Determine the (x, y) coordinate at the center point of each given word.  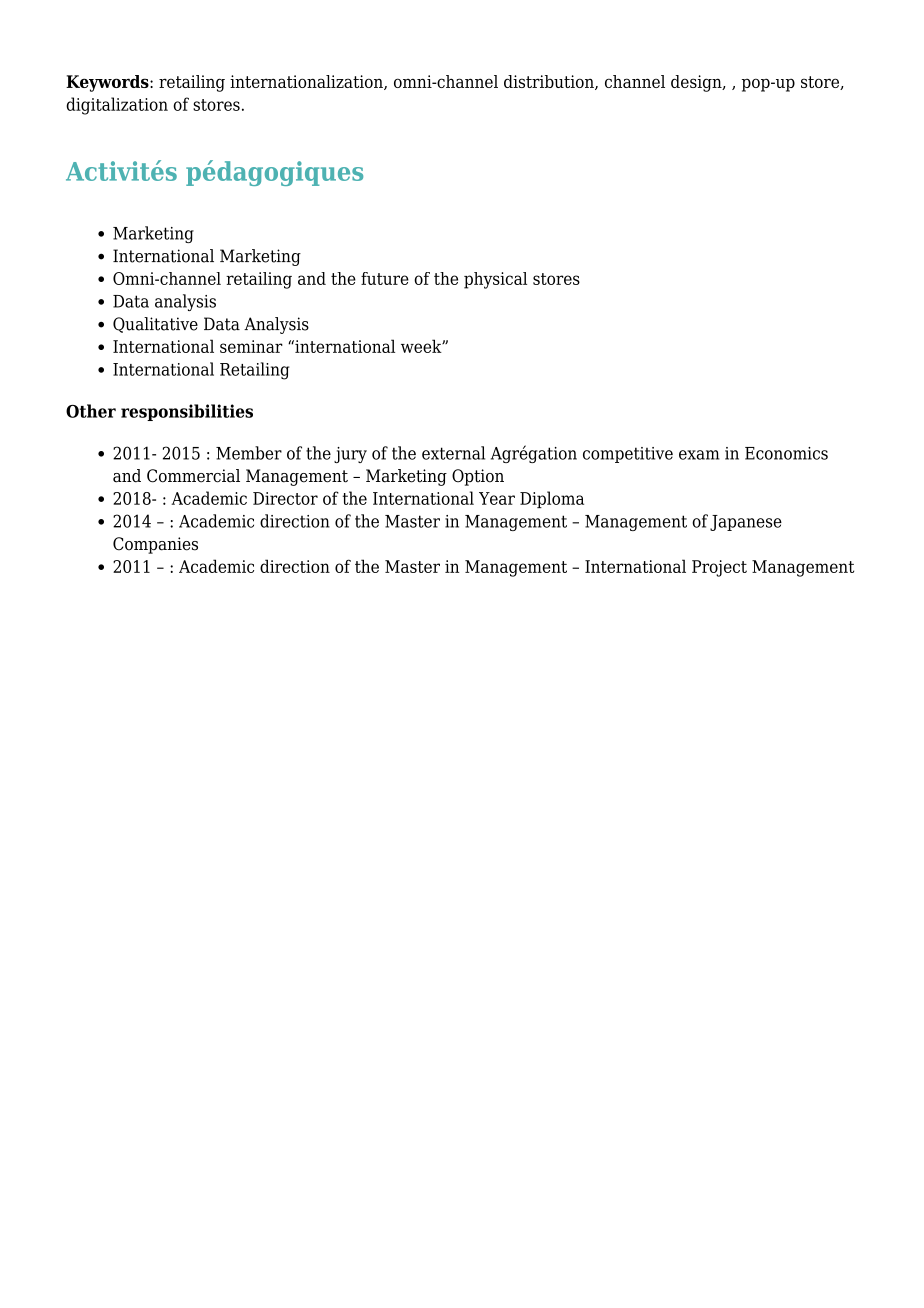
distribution (550, 82)
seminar (251, 346)
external (453, 453)
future (385, 278)
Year (497, 498)
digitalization (117, 106)
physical (495, 280)
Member (249, 453)
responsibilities (187, 412)
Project (719, 568)
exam (699, 455)
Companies (155, 545)
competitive (628, 455)
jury (350, 455)
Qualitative (155, 325)
